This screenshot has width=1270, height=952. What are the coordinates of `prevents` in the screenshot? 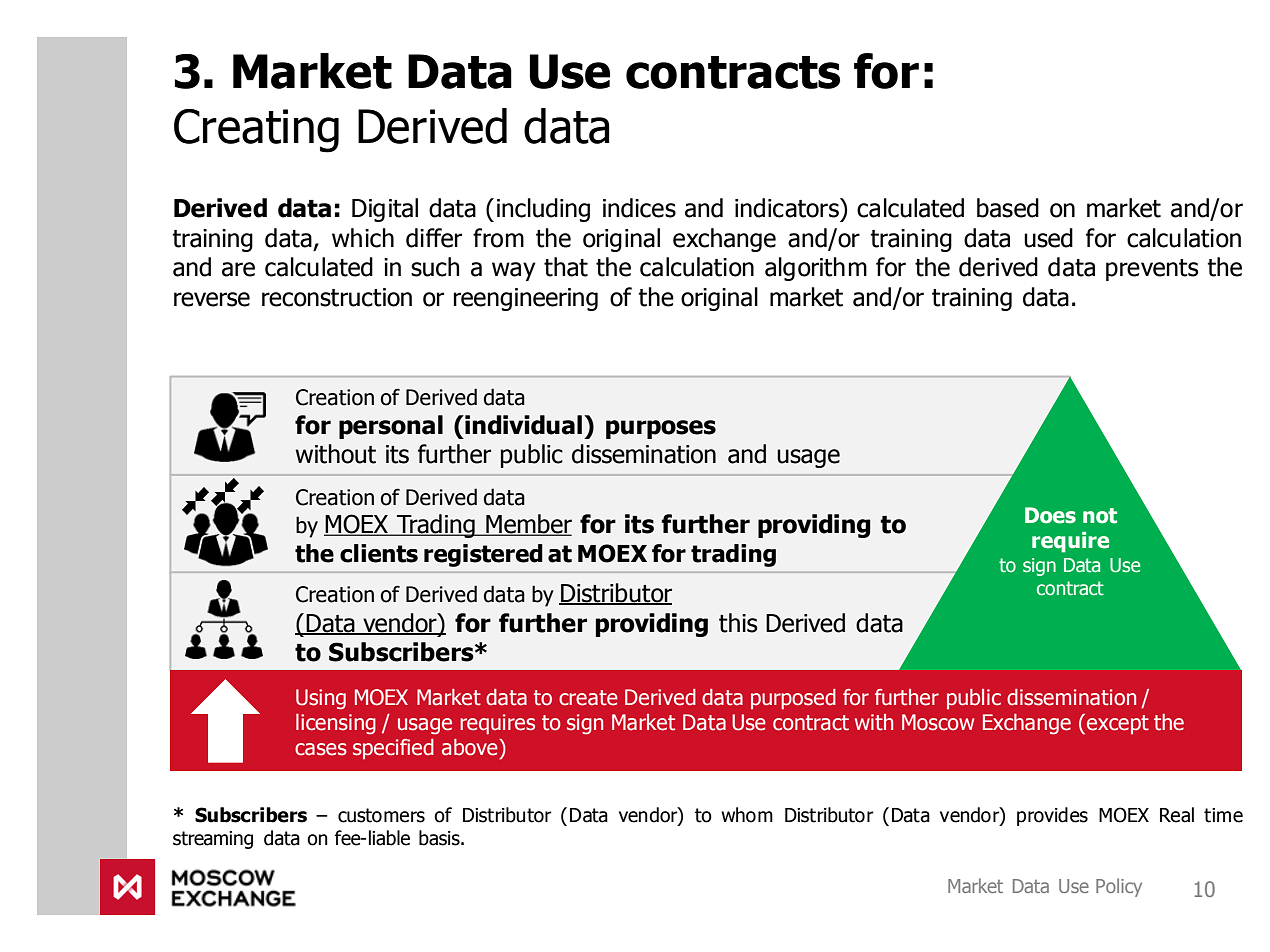 It's located at (1152, 270).
